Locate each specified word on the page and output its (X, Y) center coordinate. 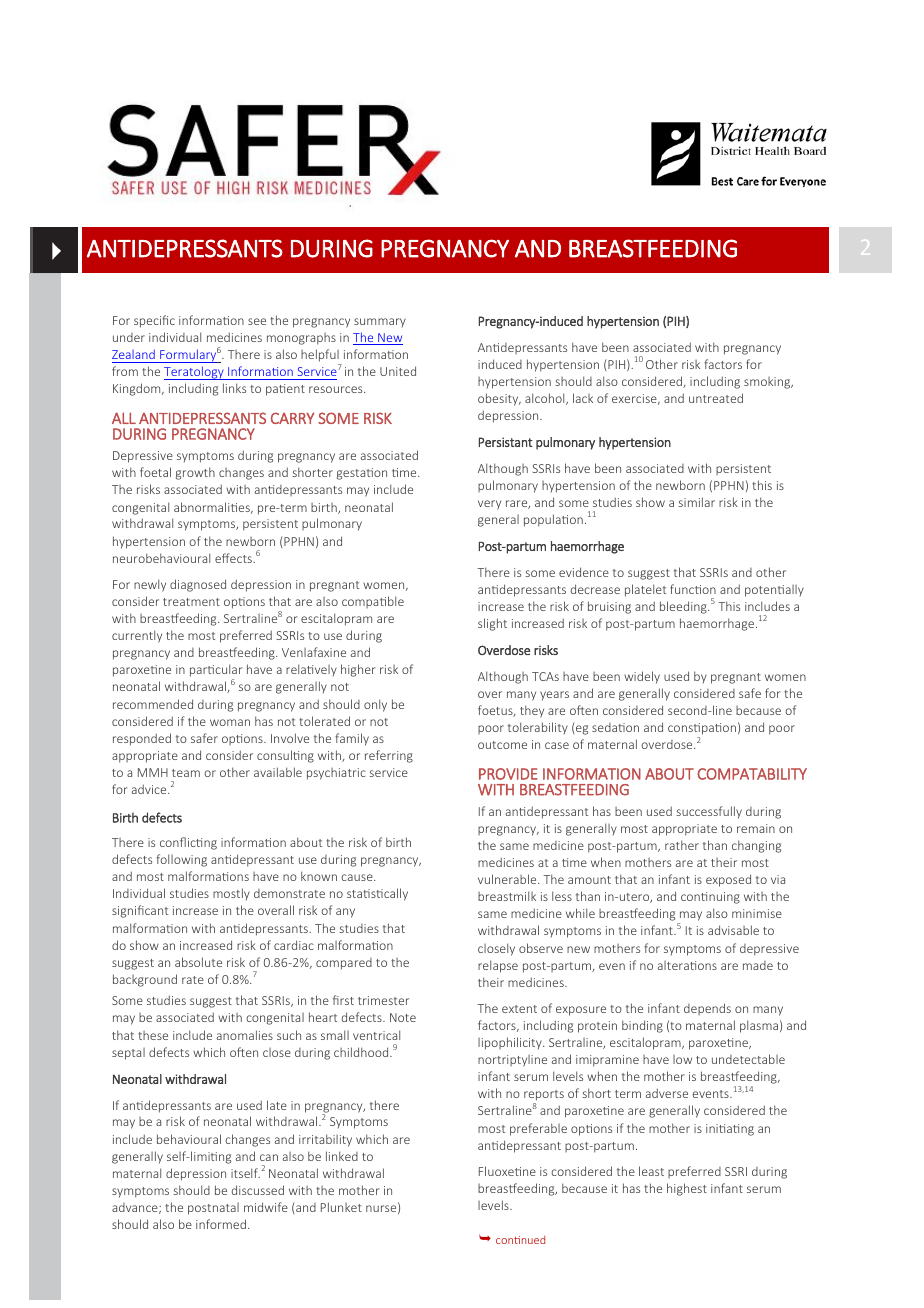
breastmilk (507, 896)
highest (687, 1189)
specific (154, 321)
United (398, 371)
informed (221, 1224)
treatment (191, 602)
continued (520, 1240)
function (693, 589)
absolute (198, 962)
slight (492, 624)
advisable (733, 930)
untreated (716, 398)
